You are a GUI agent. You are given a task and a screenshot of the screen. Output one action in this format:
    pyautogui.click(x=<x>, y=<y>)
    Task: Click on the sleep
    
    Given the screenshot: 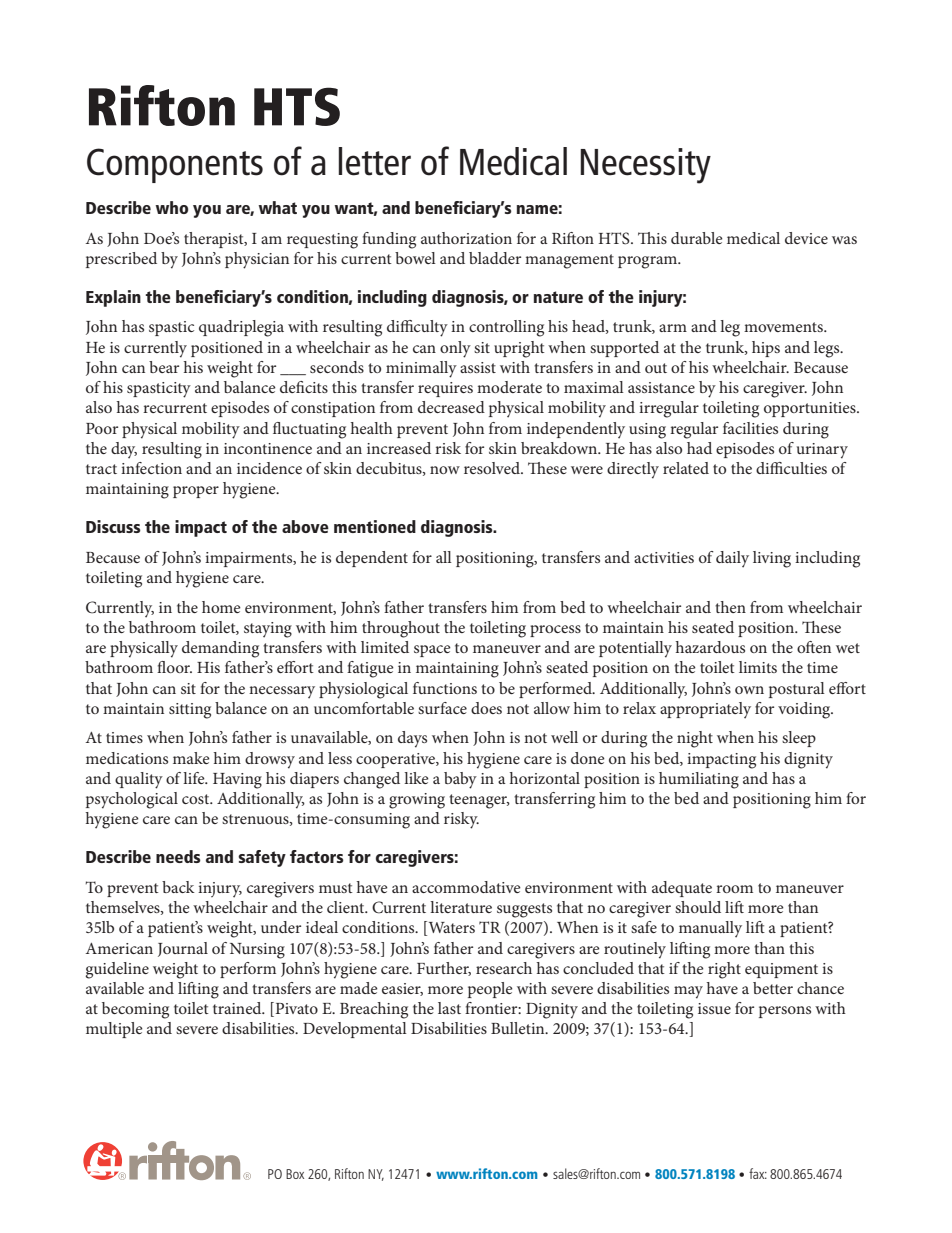 What is the action you would take?
    pyautogui.click(x=799, y=739)
